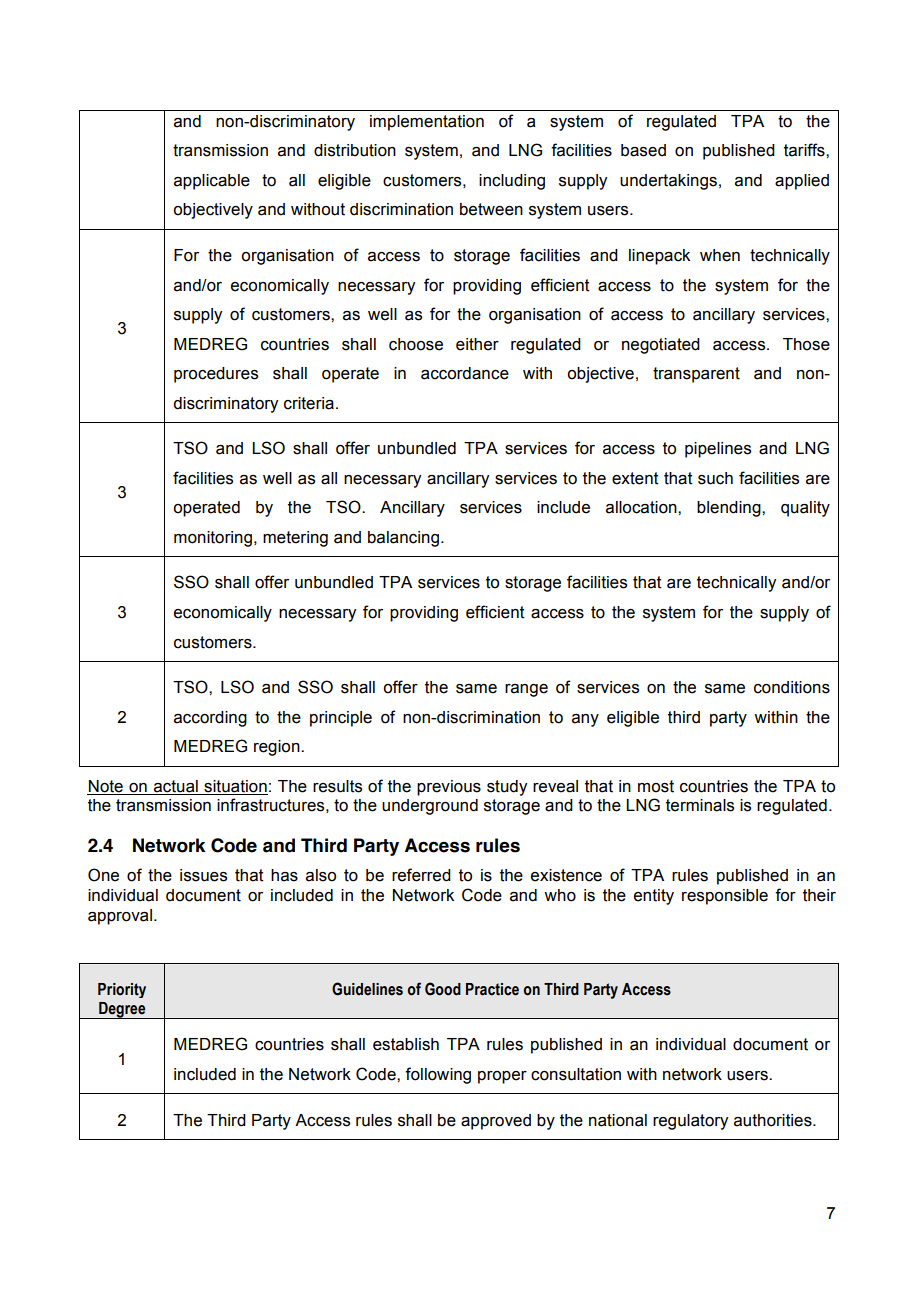 The image size is (924, 1308). I want to click on applicable, so click(212, 182).
